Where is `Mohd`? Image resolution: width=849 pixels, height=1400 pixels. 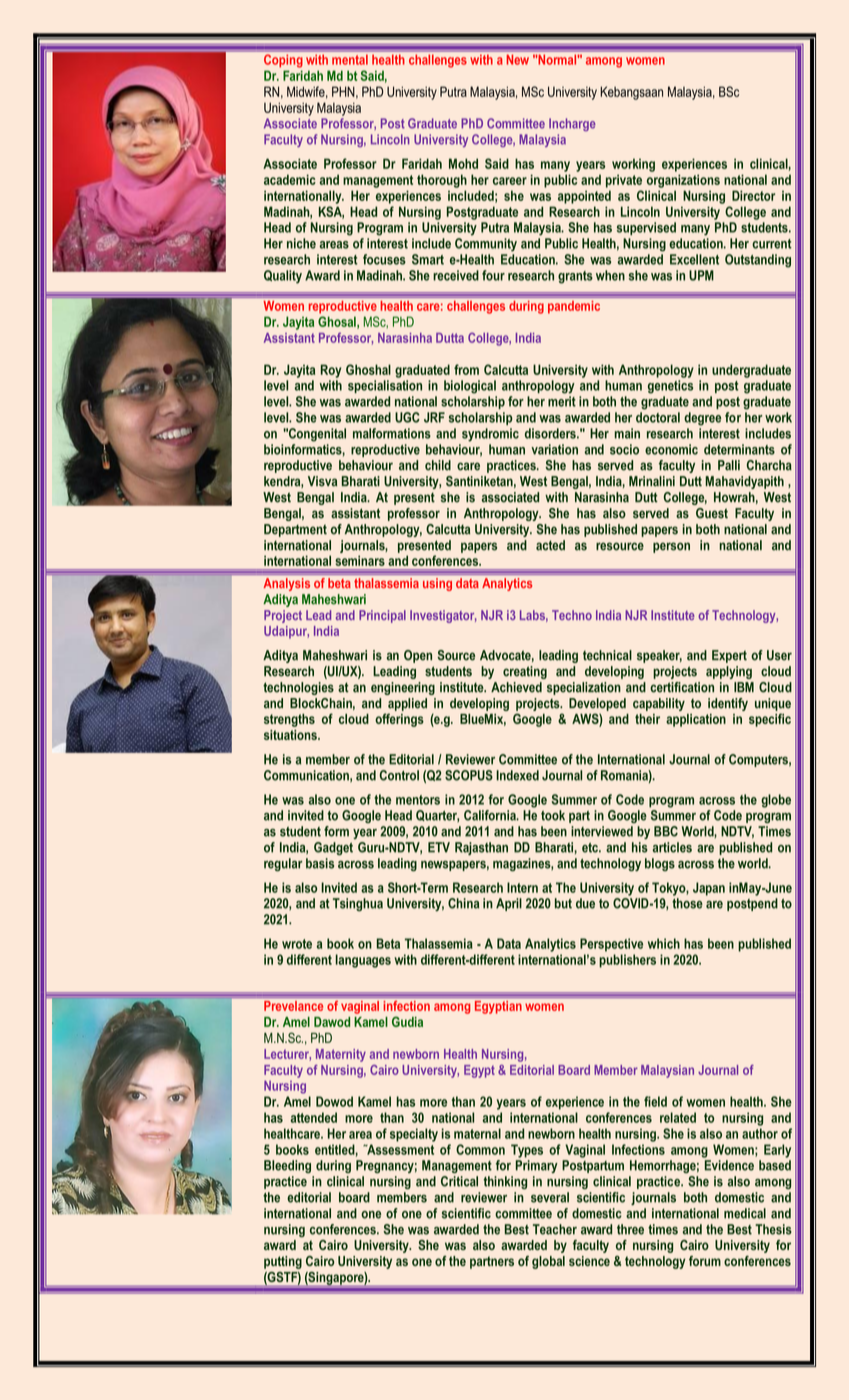 Mohd is located at coordinates (463, 163).
